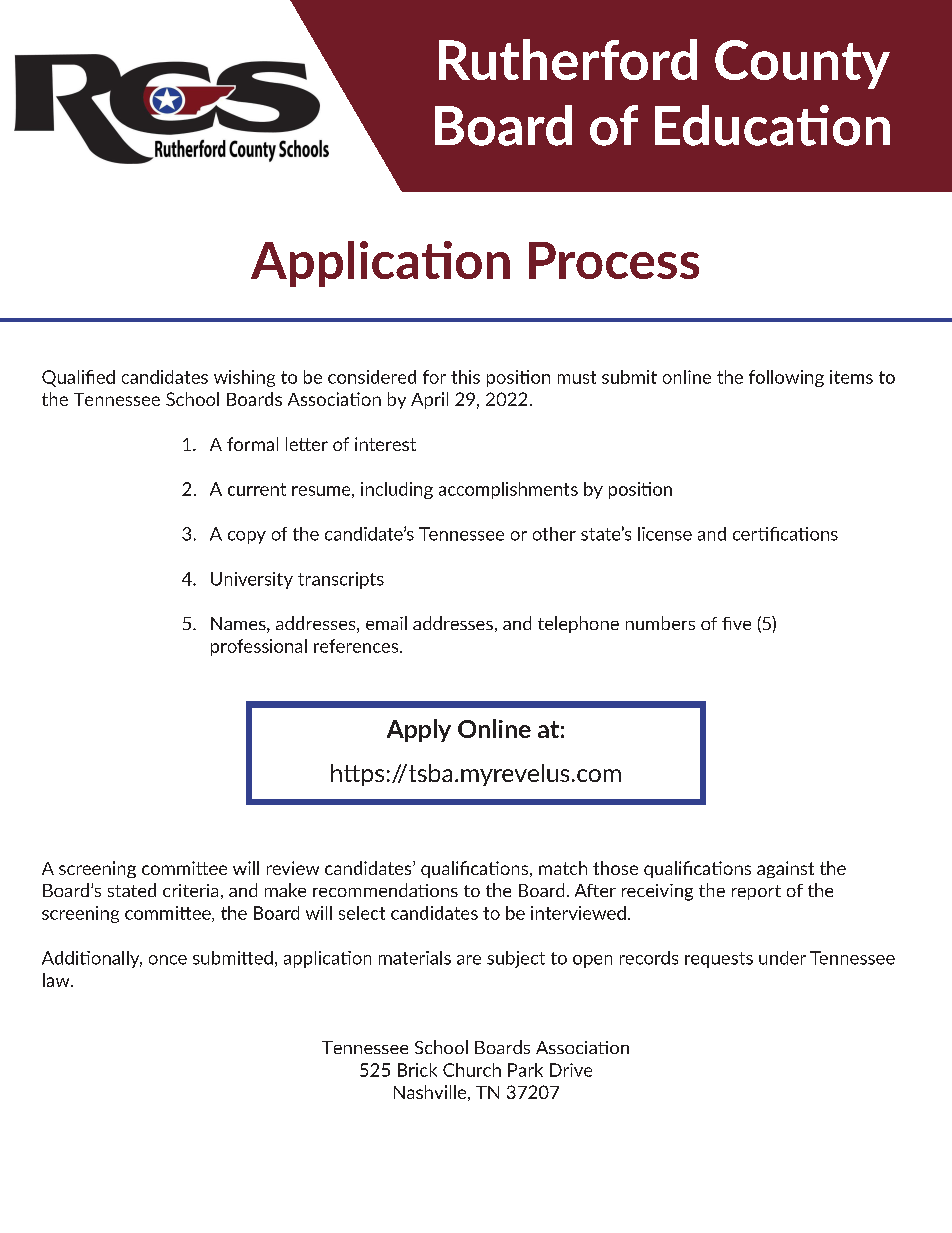 The width and height of the screenshot is (952, 1233). I want to click on professional, so click(259, 647).
